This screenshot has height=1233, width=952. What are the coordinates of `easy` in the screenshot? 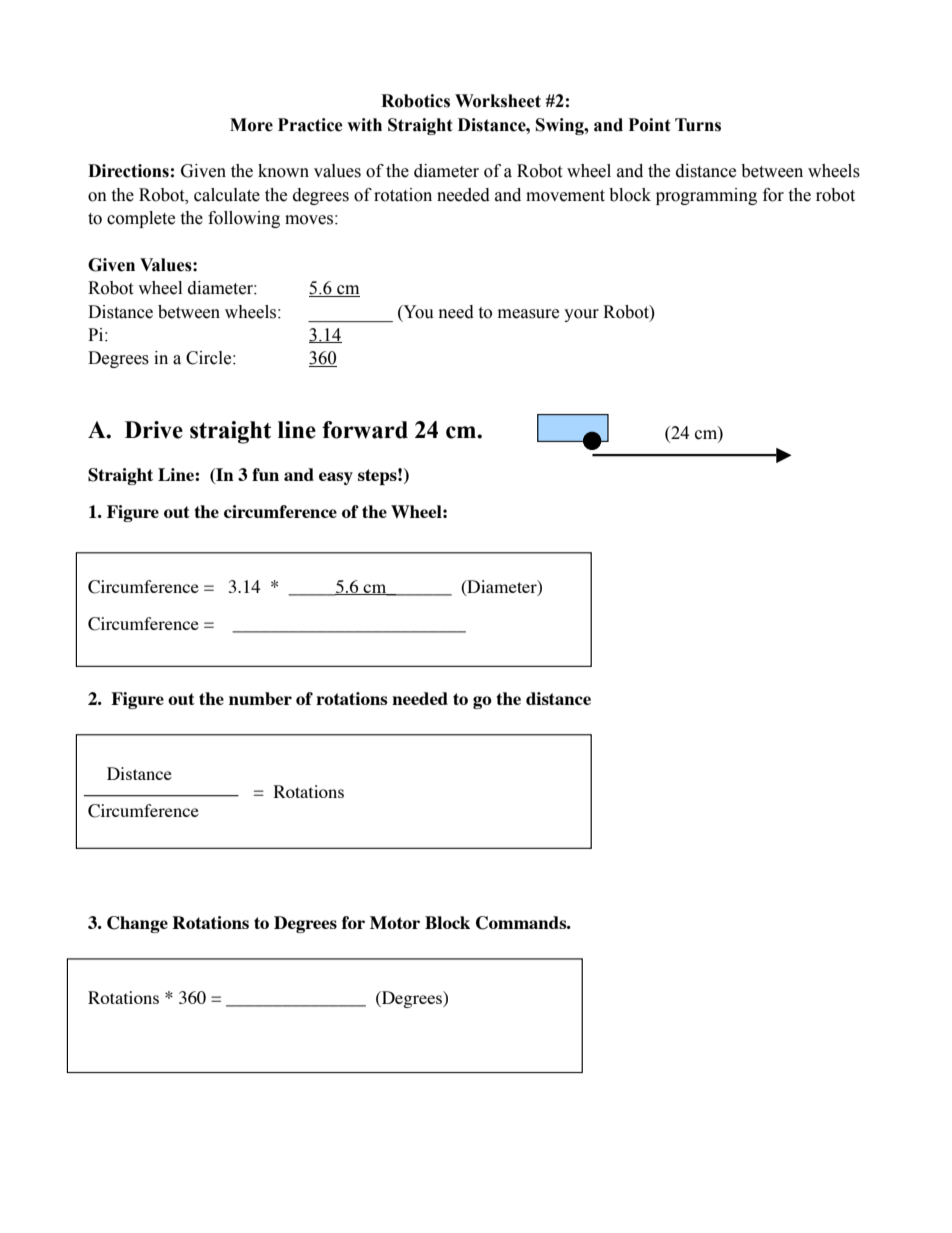 It's located at (336, 478).
